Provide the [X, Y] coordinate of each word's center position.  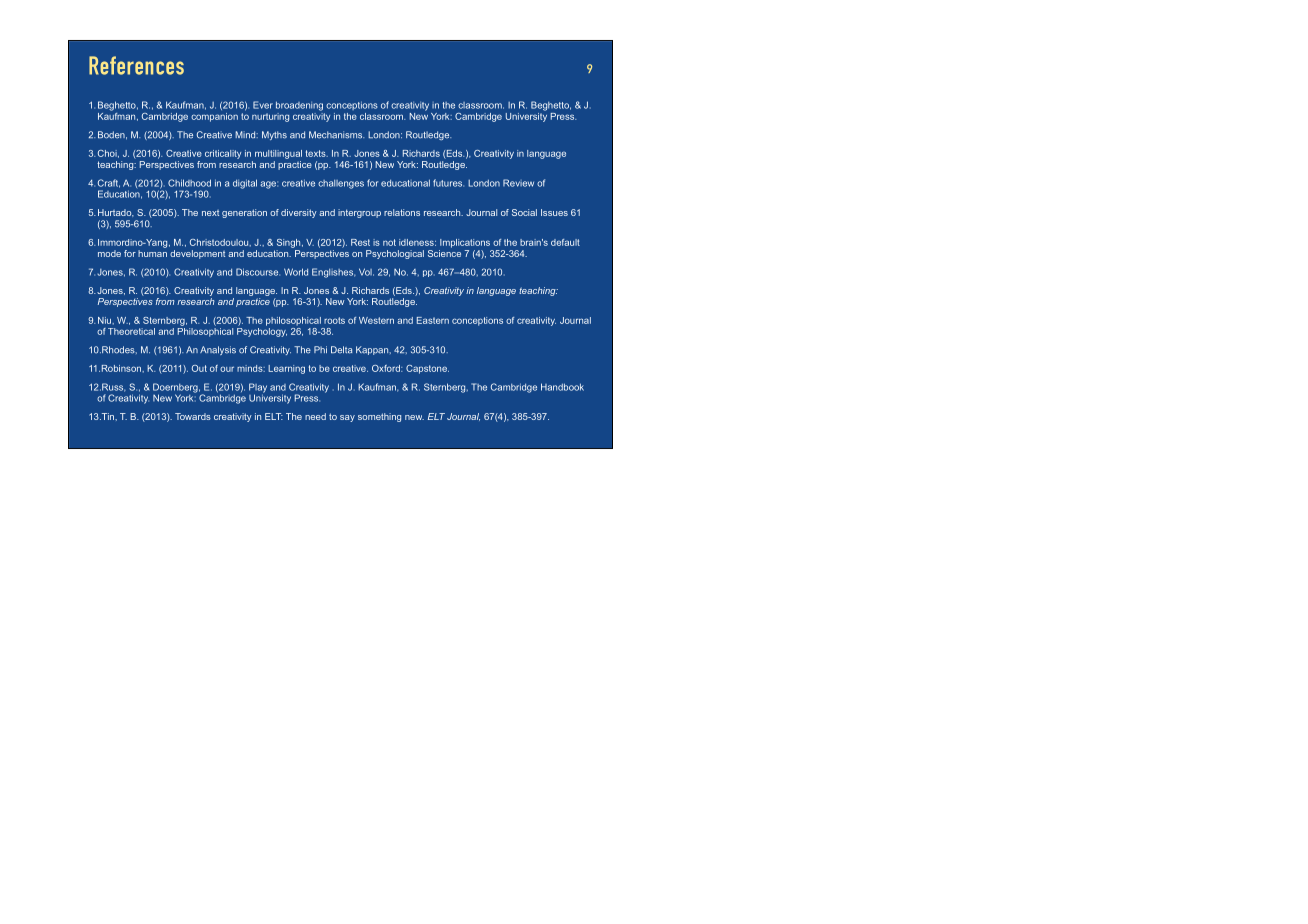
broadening [299, 106]
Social [524, 212]
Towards [193, 416]
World [296, 272]
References [136, 65]
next [210, 213]
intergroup [359, 213]
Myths [274, 135]
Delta [341, 350]
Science [444, 252]
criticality [223, 154]
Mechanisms [336, 135]
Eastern [433, 320]
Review [518, 183]
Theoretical [131, 331]
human [152, 253]
